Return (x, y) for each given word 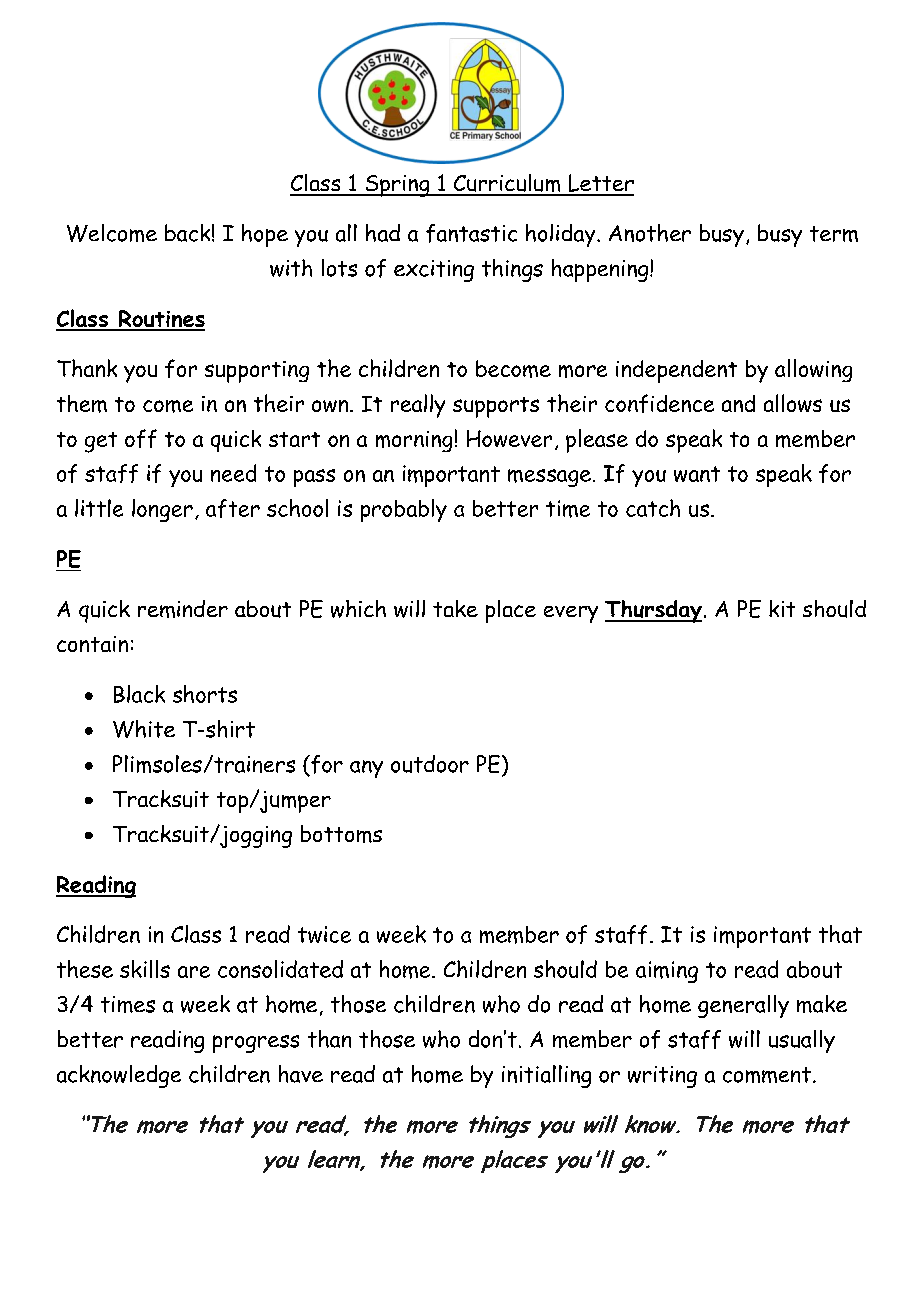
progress (256, 1044)
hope (265, 235)
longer (162, 510)
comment (767, 1075)
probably (404, 510)
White (144, 729)
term (834, 234)
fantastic (471, 233)
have (301, 1074)
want (697, 474)
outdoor (430, 764)
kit (782, 608)
